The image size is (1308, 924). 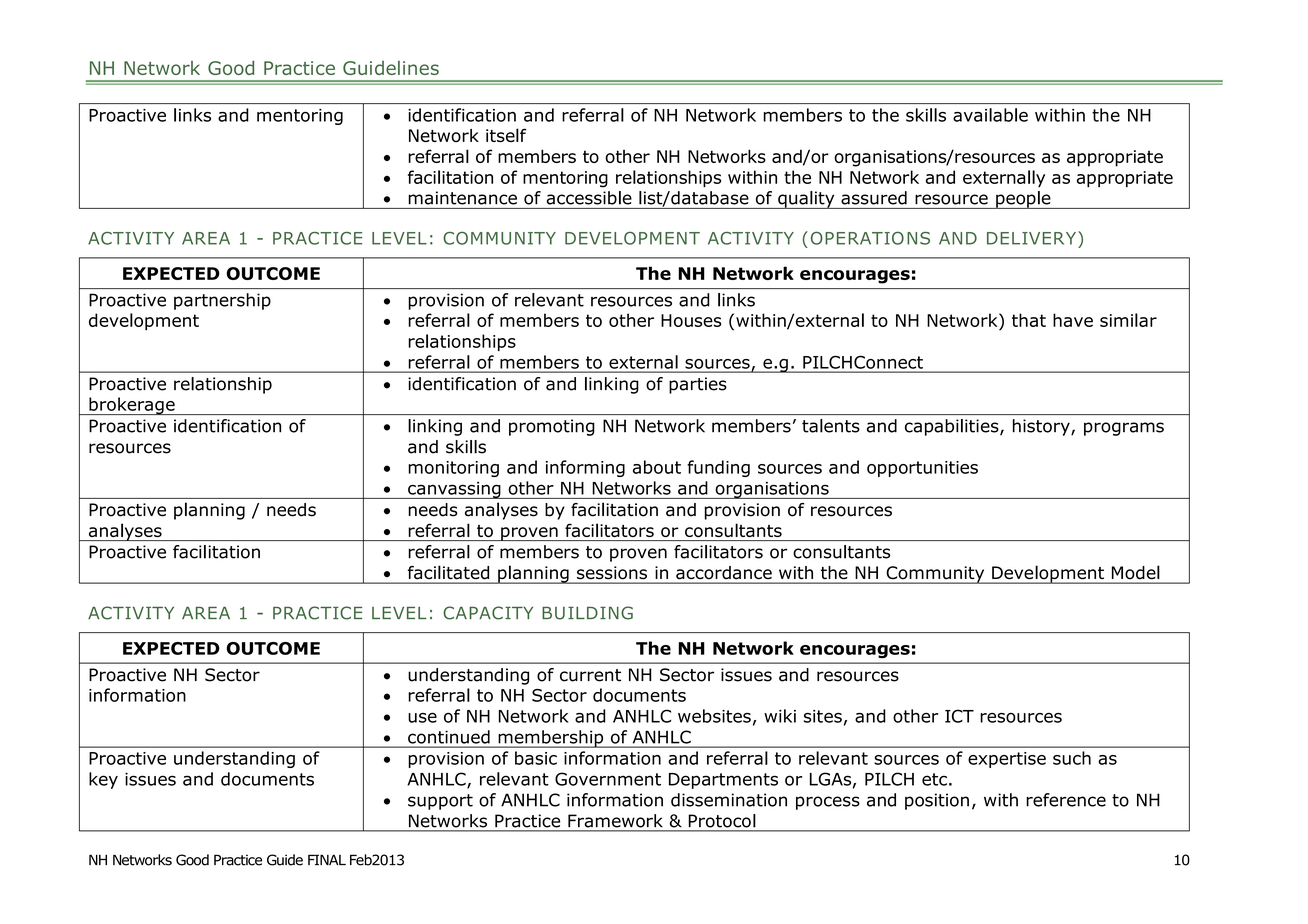 I want to click on Framework, so click(x=615, y=821).
